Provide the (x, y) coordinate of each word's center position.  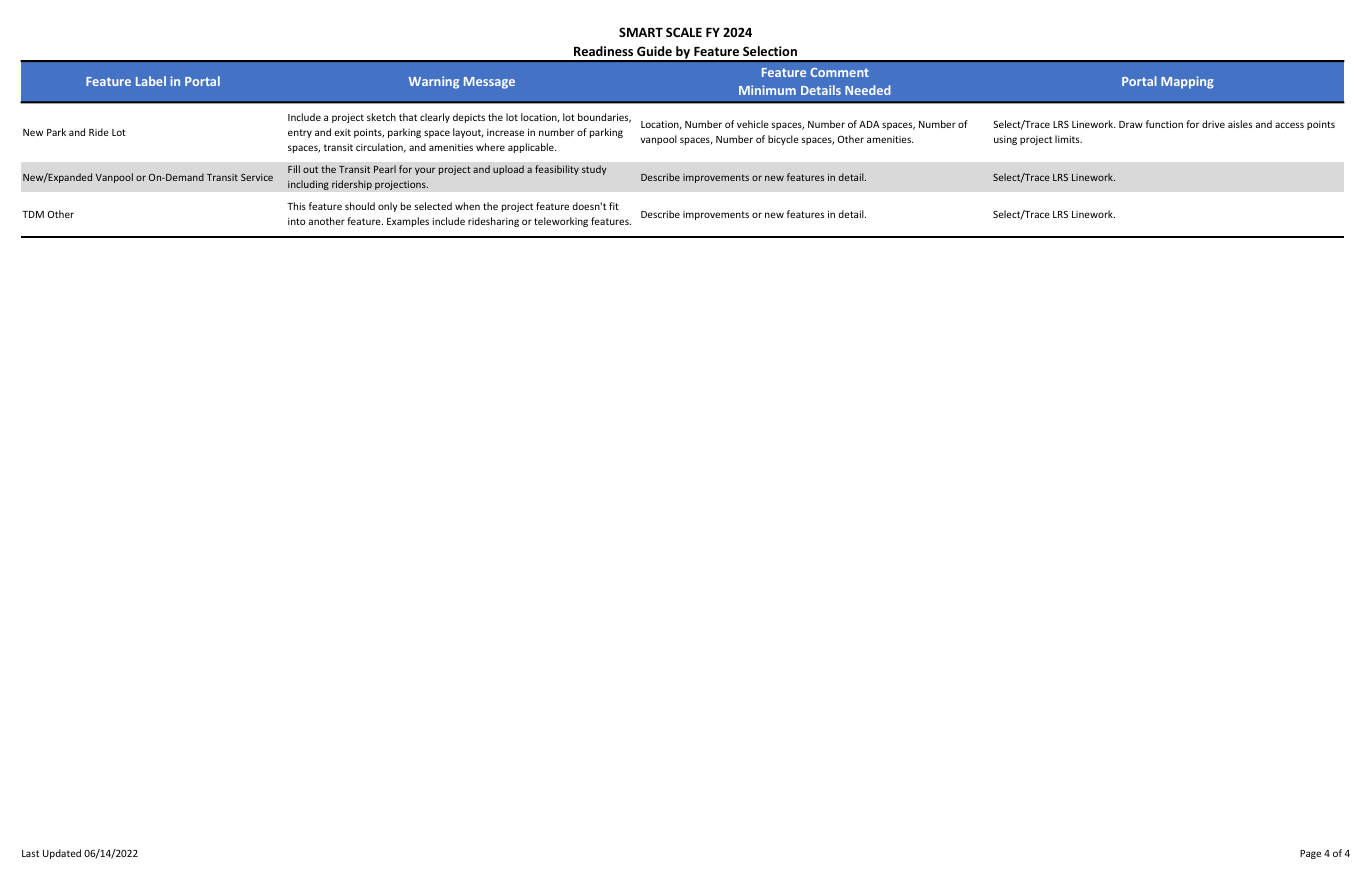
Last (30, 853)
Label (151, 81)
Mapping (1187, 82)
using (1005, 140)
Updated (62, 854)
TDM (33, 214)
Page (1310, 854)
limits (1068, 139)
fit (614, 206)
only (388, 207)
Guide (654, 51)
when (467, 206)
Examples (408, 222)
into (296, 221)
